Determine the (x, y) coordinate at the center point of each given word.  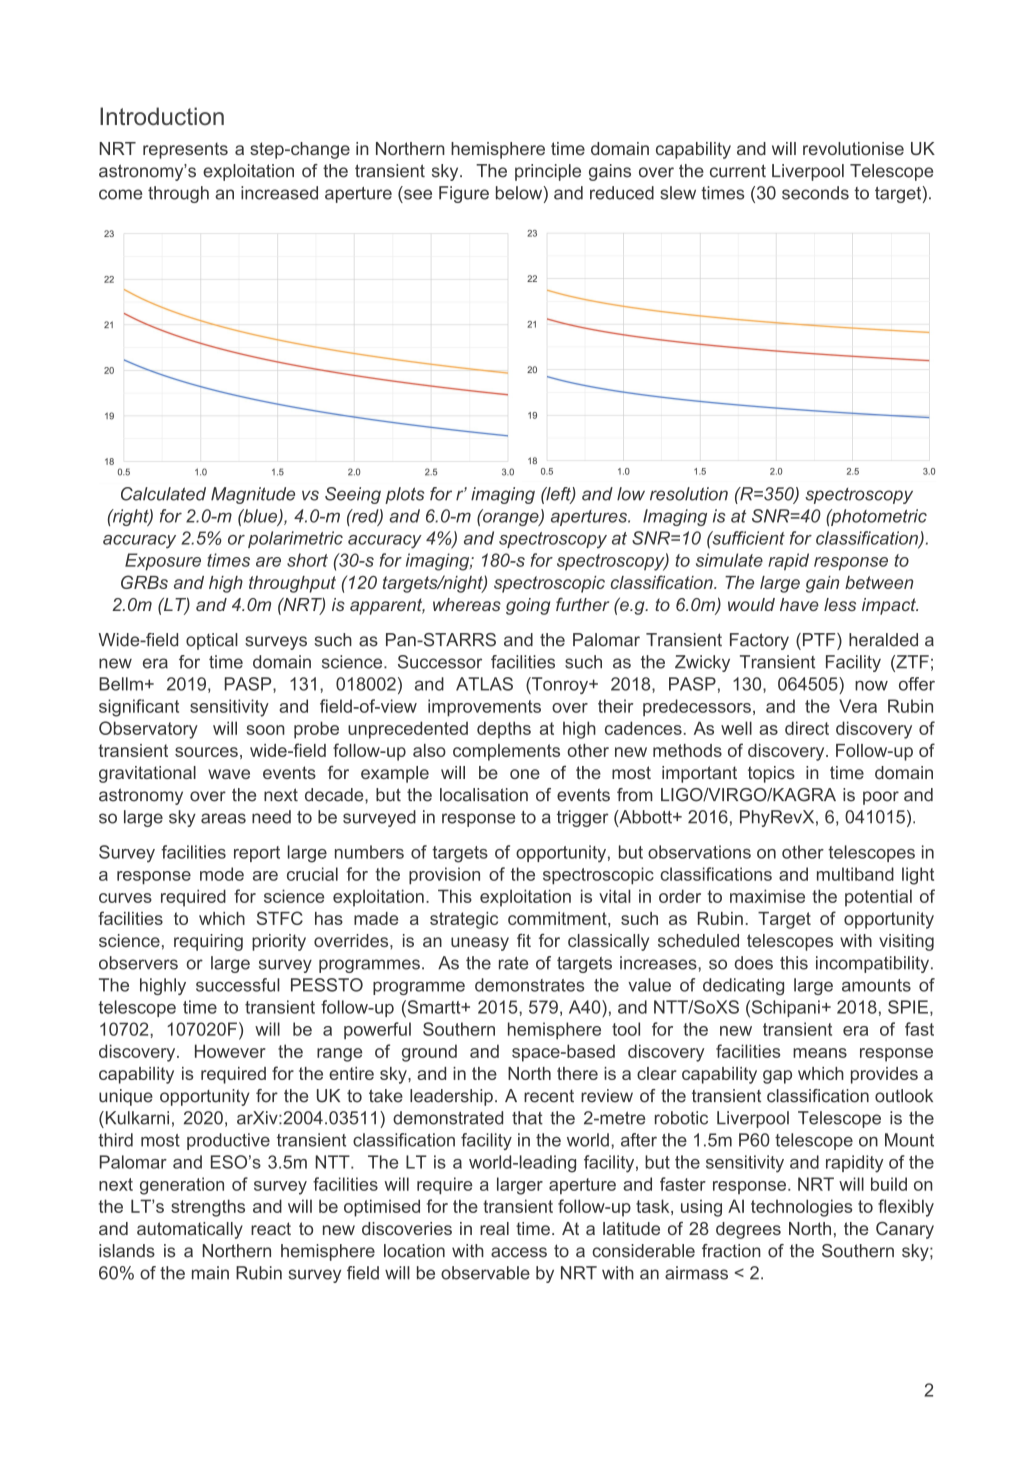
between (879, 582)
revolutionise (853, 148)
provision (444, 876)
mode (222, 874)
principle (548, 172)
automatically (190, 1230)
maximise (767, 896)
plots (404, 495)
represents (185, 150)
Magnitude (253, 495)
